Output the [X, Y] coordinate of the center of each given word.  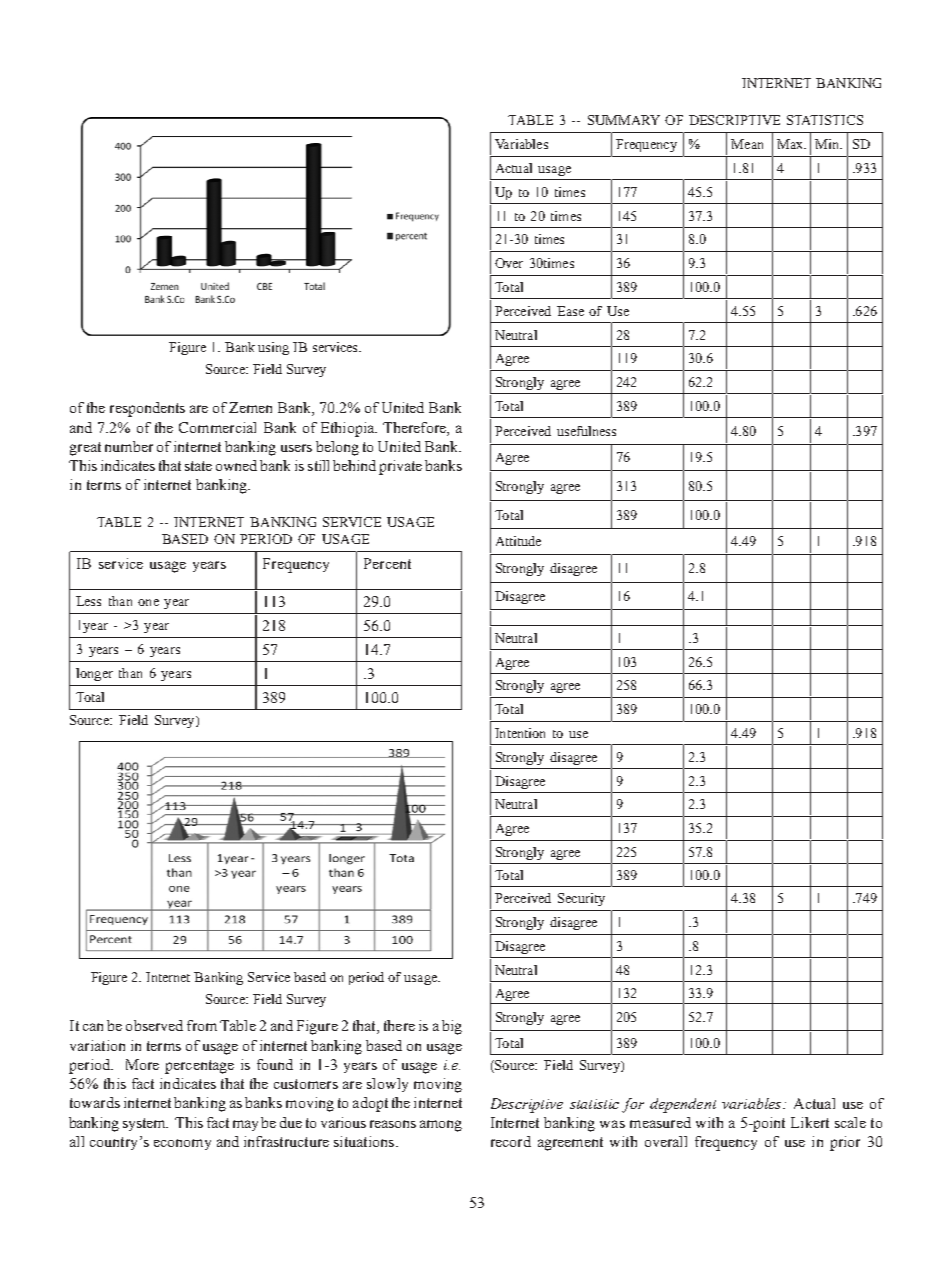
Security [581, 899]
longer [94, 674]
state [198, 466]
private [400, 467]
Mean [747, 144]
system [145, 1124]
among [441, 1126]
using [273, 348]
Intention [520, 733]
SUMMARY [624, 120]
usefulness [586, 431]
